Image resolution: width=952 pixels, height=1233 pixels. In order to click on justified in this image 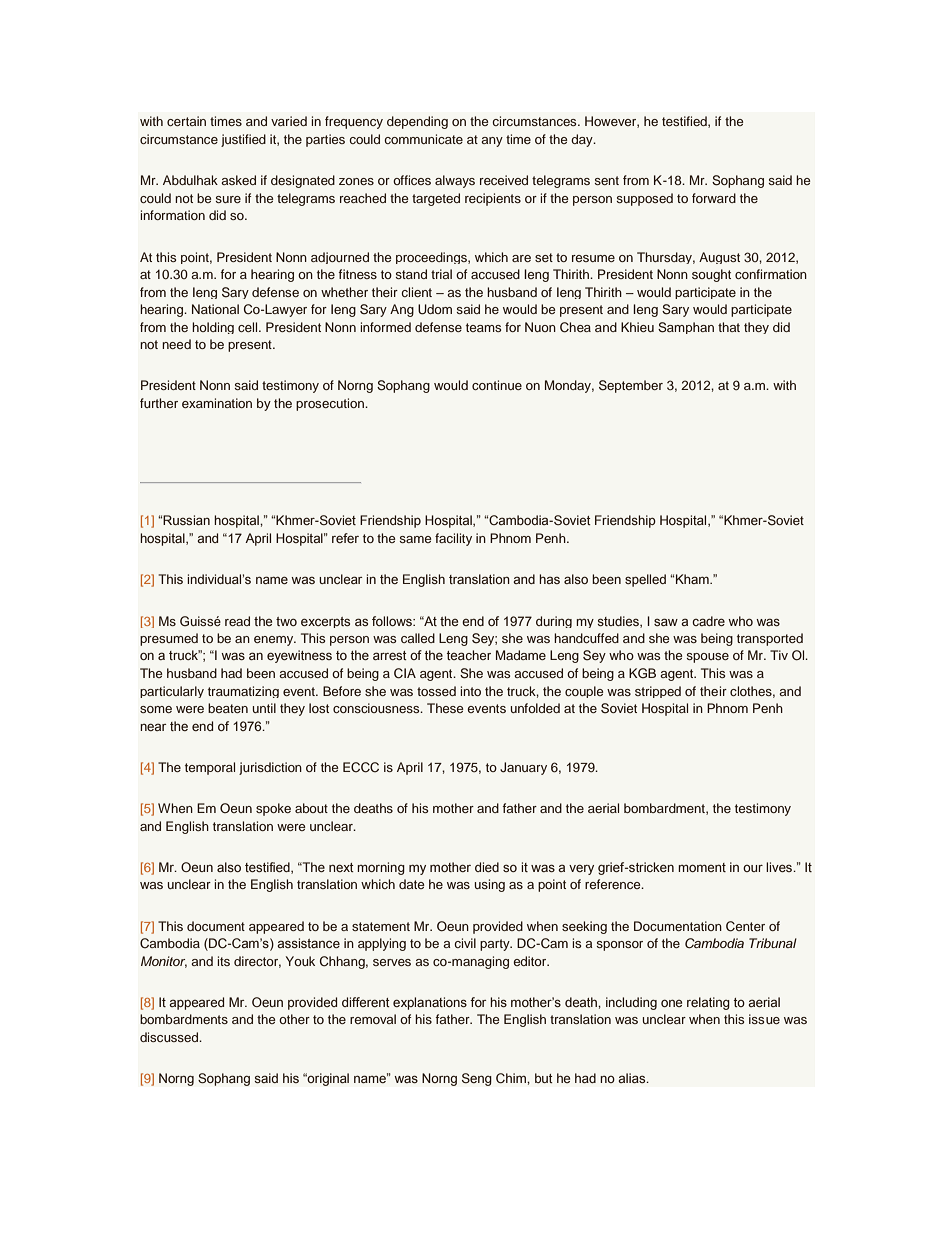, I will do `click(243, 140)`.
